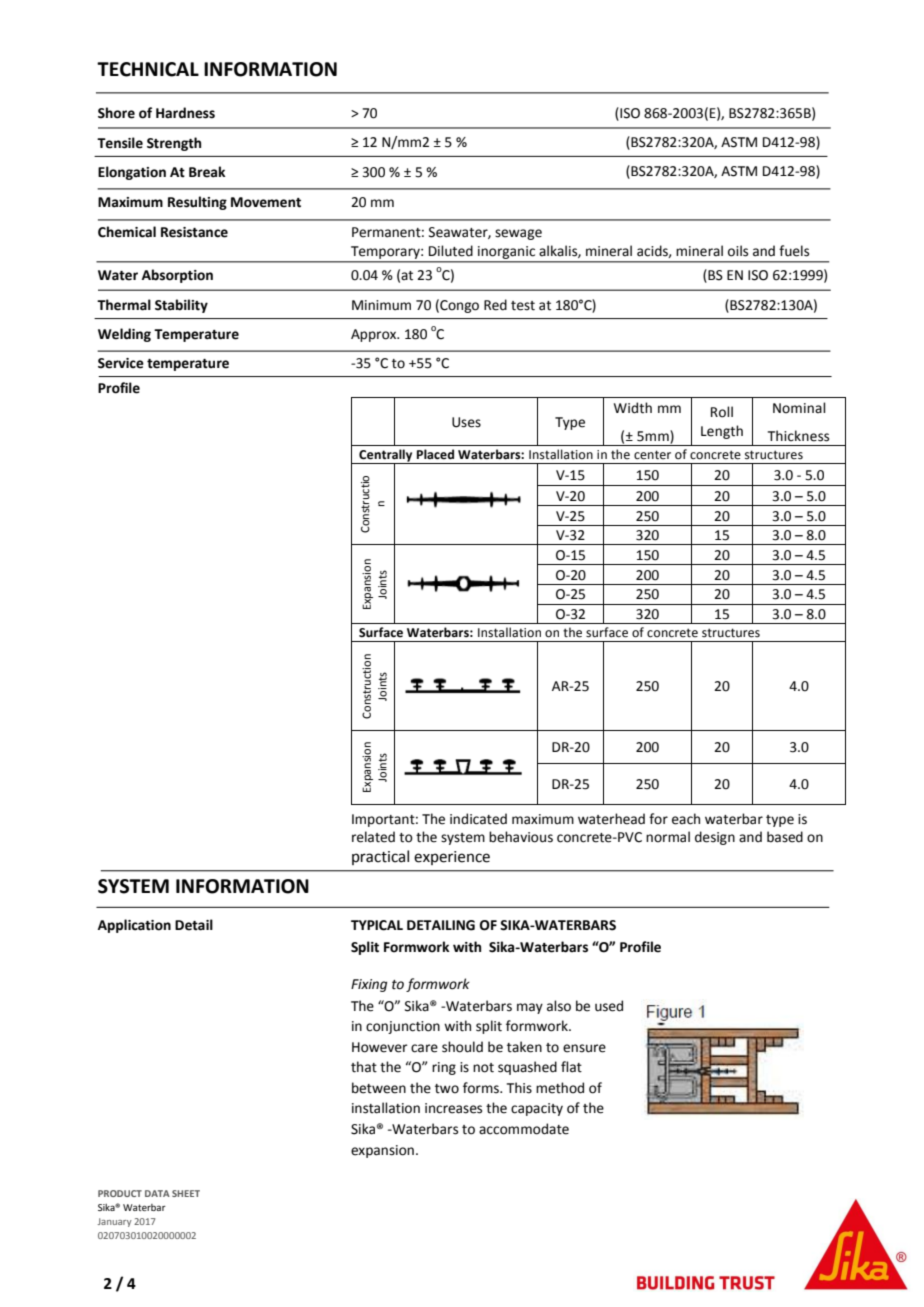 This screenshot has height=1307, width=924. What do you see at coordinates (186, 1193) in the screenshot?
I see `SHEET` at bounding box center [186, 1193].
